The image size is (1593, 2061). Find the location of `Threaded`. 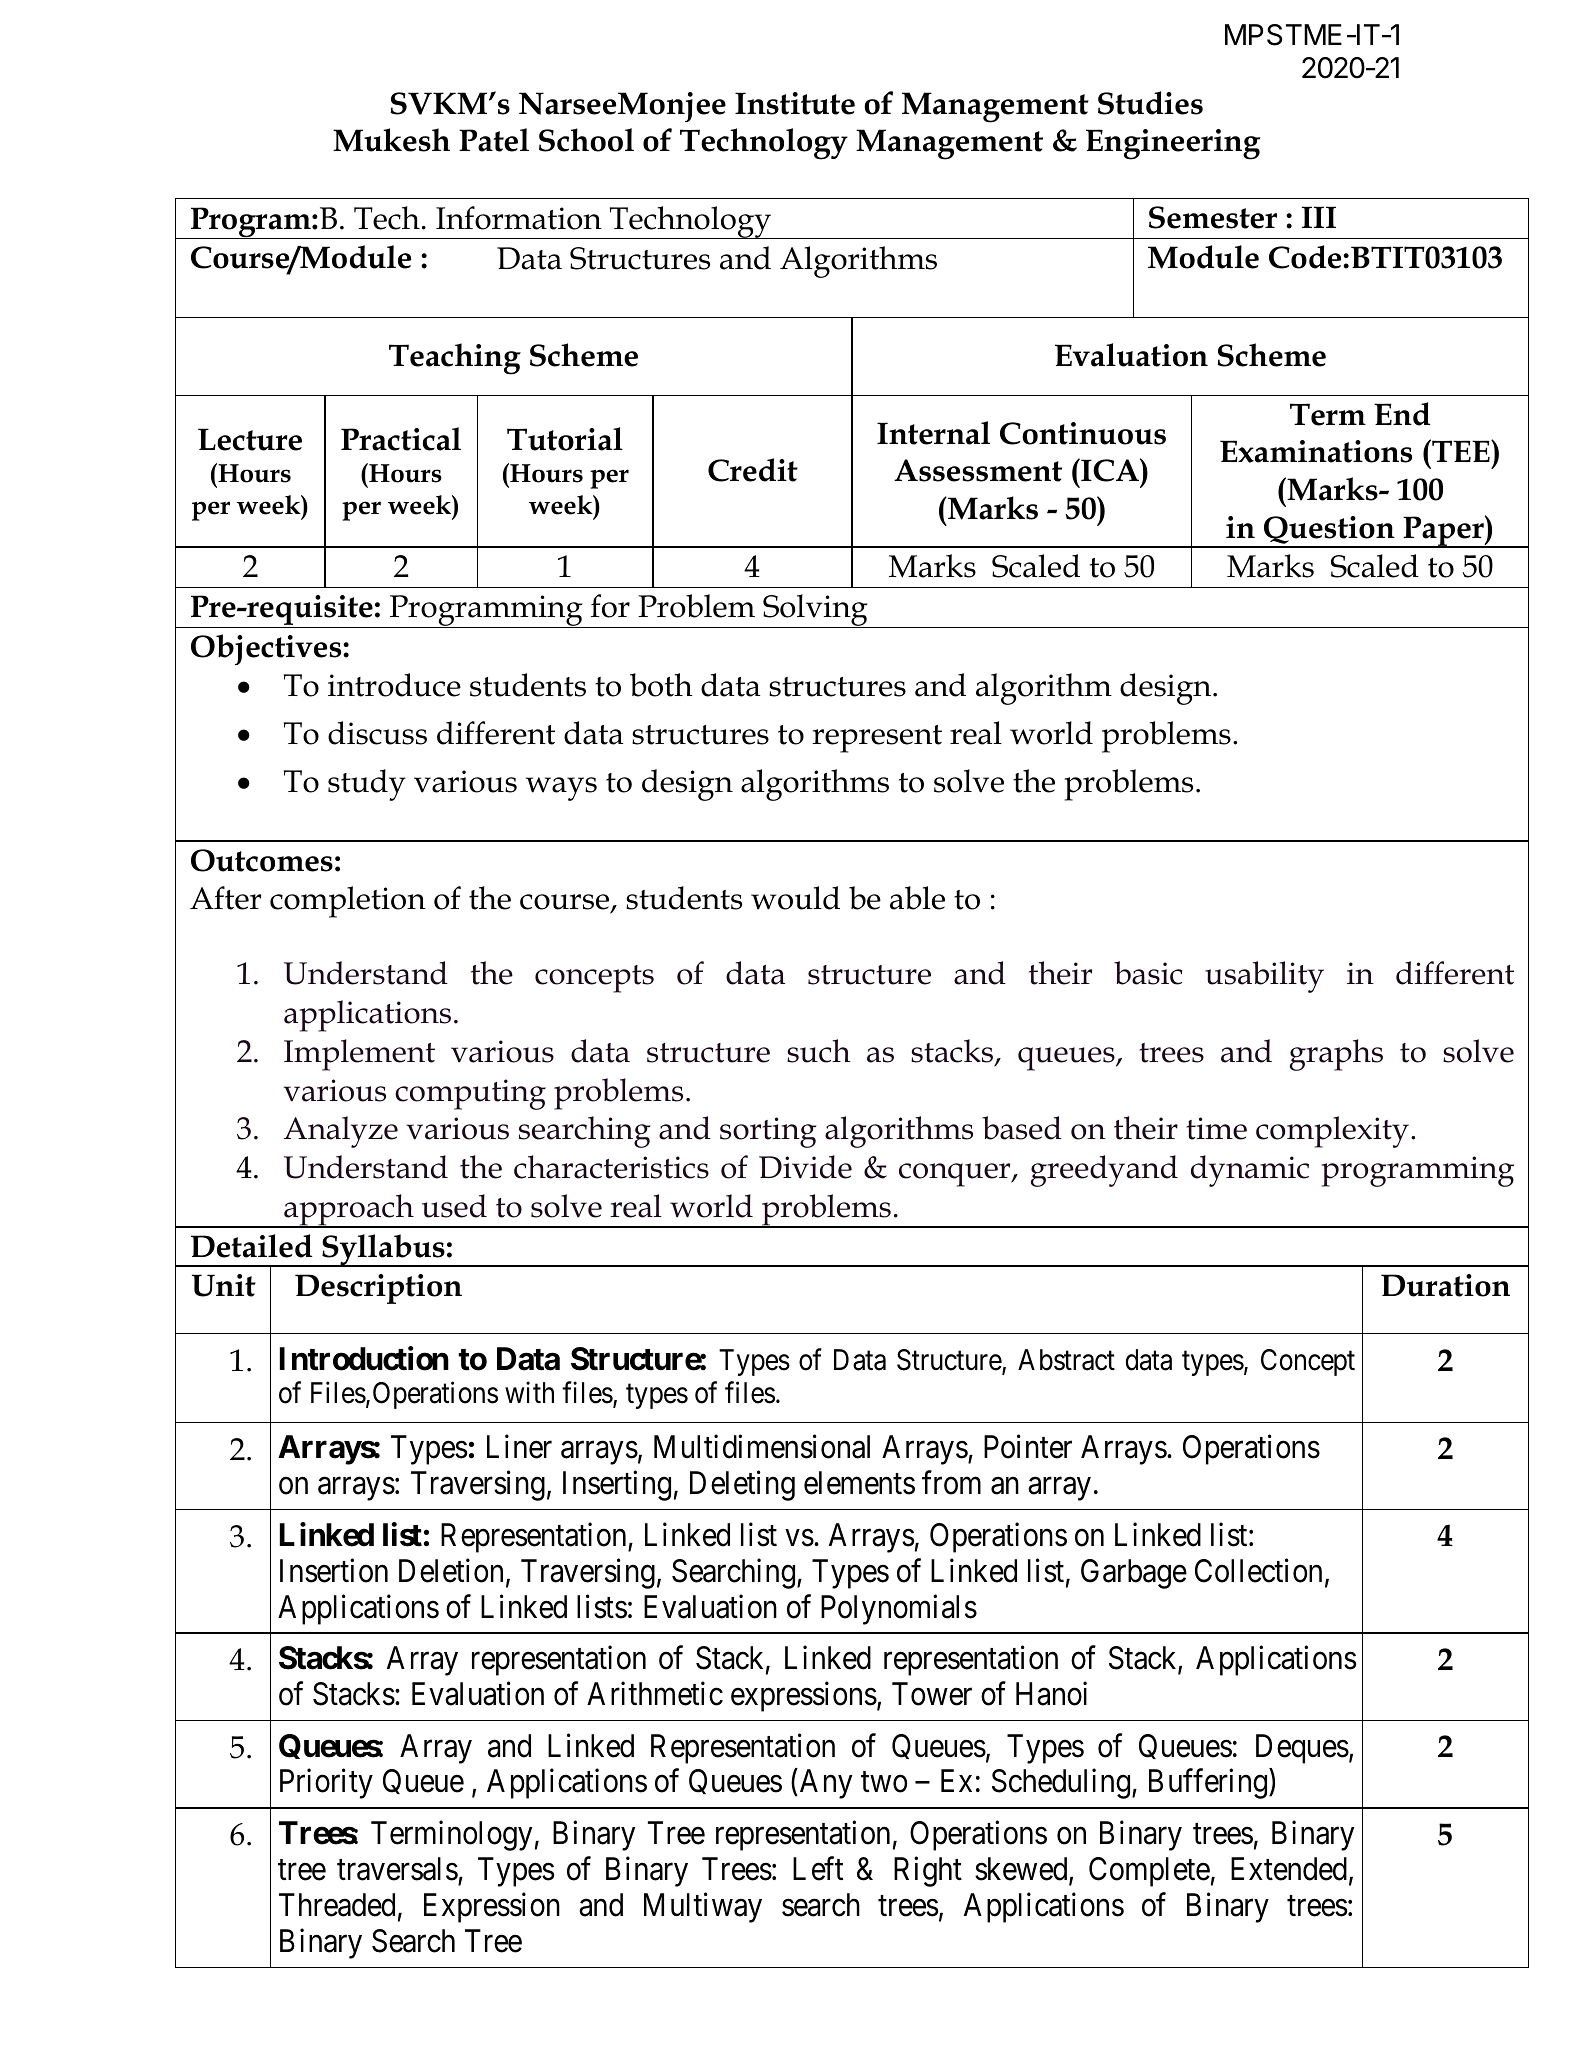

Threaded is located at coordinates (337, 1905).
